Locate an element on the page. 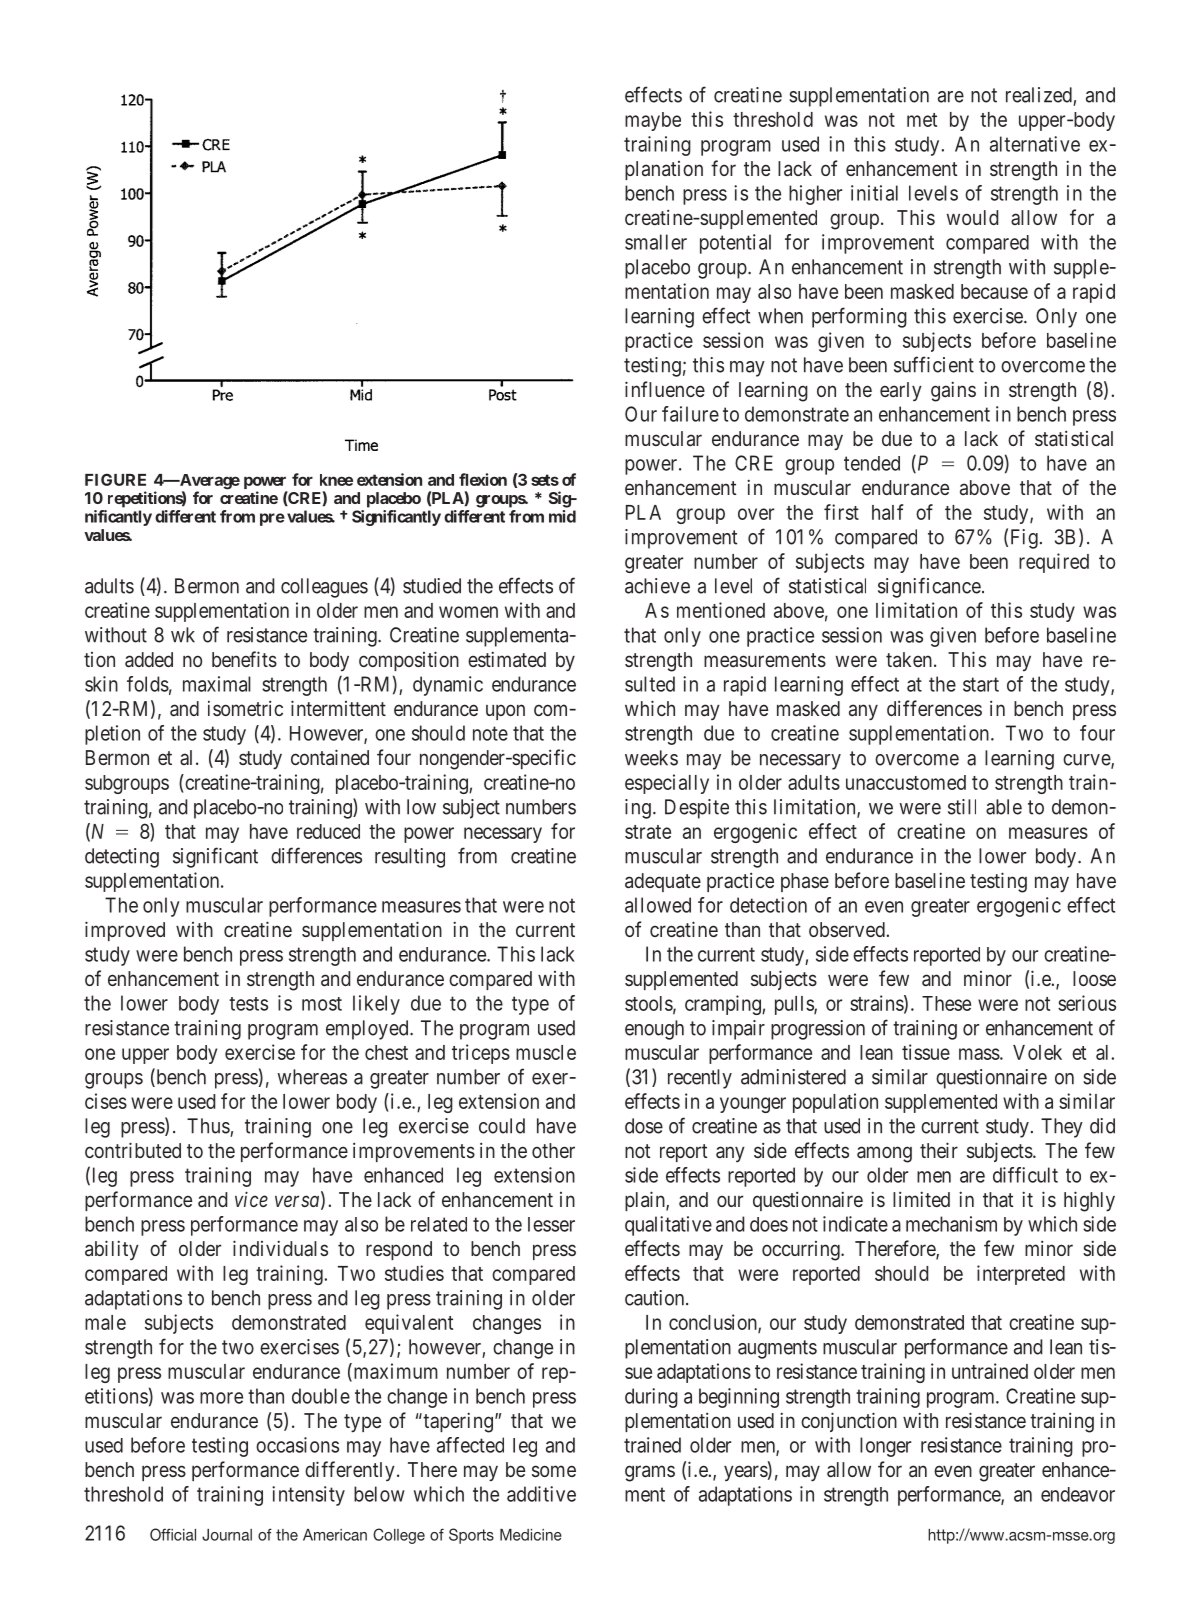 Image resolution: width=1201 pixels, height=1608 pixels. additive is located at coordinates (541, 1494).
